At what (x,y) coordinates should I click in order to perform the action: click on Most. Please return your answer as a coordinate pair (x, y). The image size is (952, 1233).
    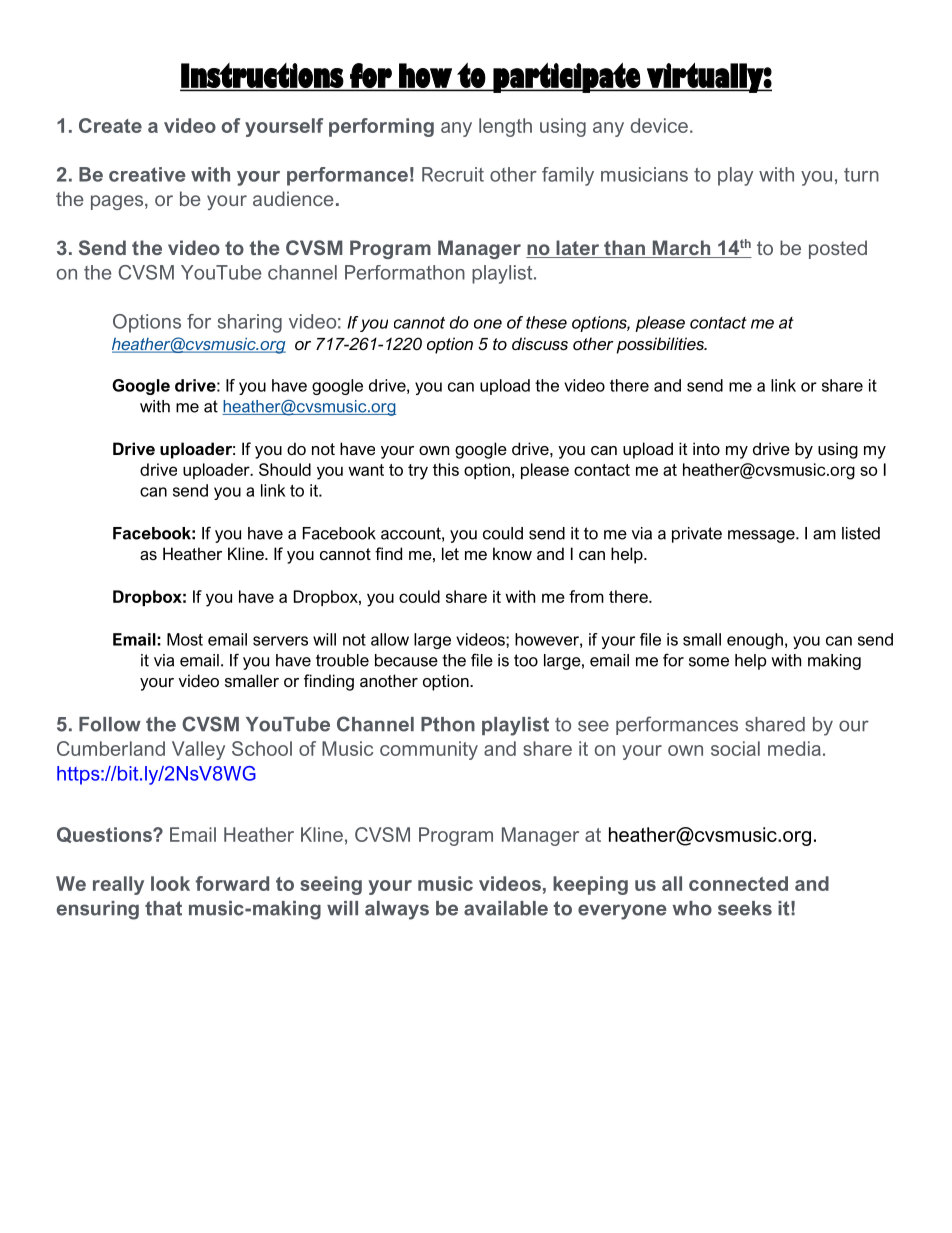
    Looking at the image, I should click on (185, 639).
